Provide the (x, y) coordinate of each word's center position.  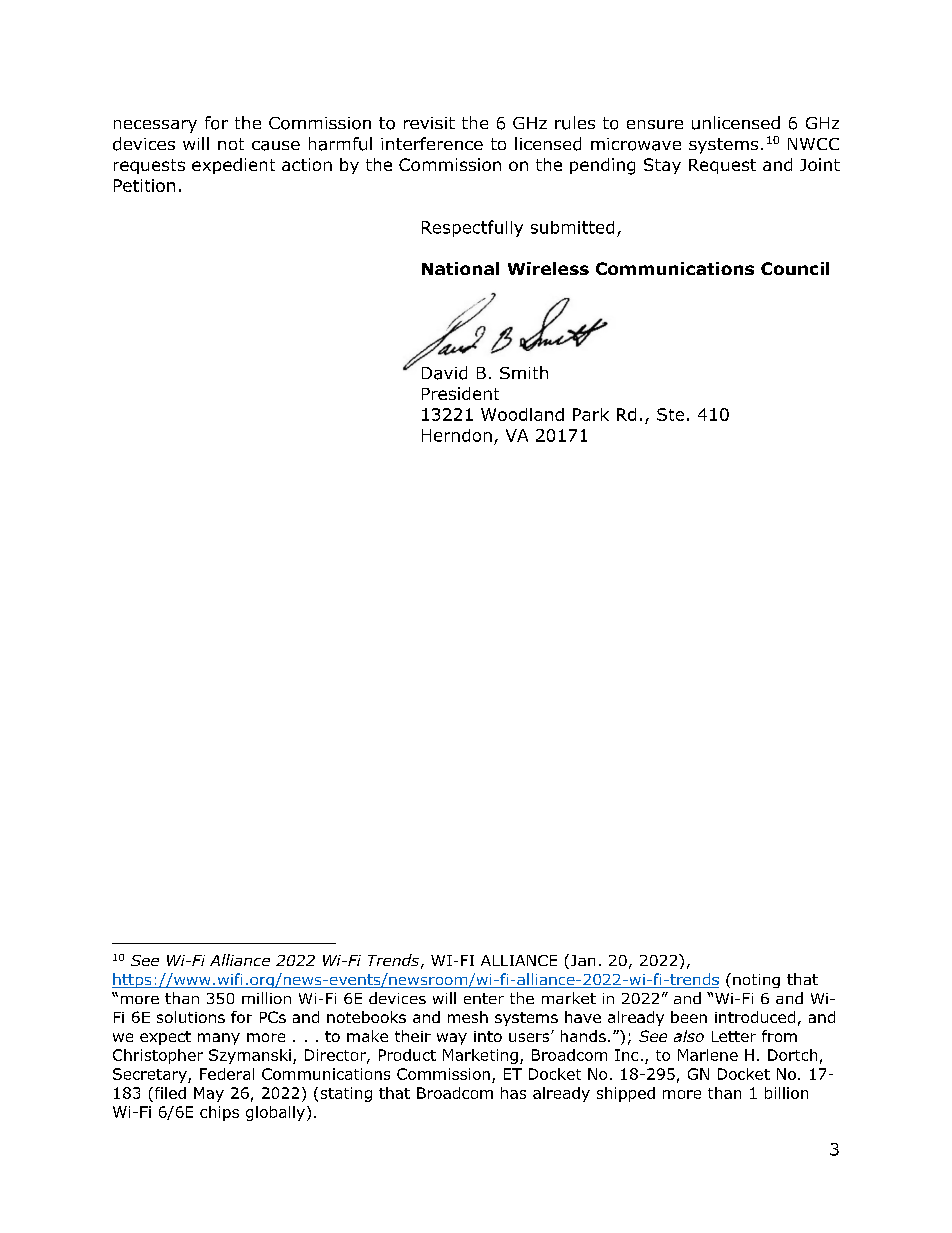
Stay (662, 166)
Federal (227, 1074)
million (266, 998)
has (513, 1093)
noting (756, 981)
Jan (581, 961)
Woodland (522, 414)
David (444, 373)
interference (432, 143)
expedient (233, 166)
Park (591, 414)
